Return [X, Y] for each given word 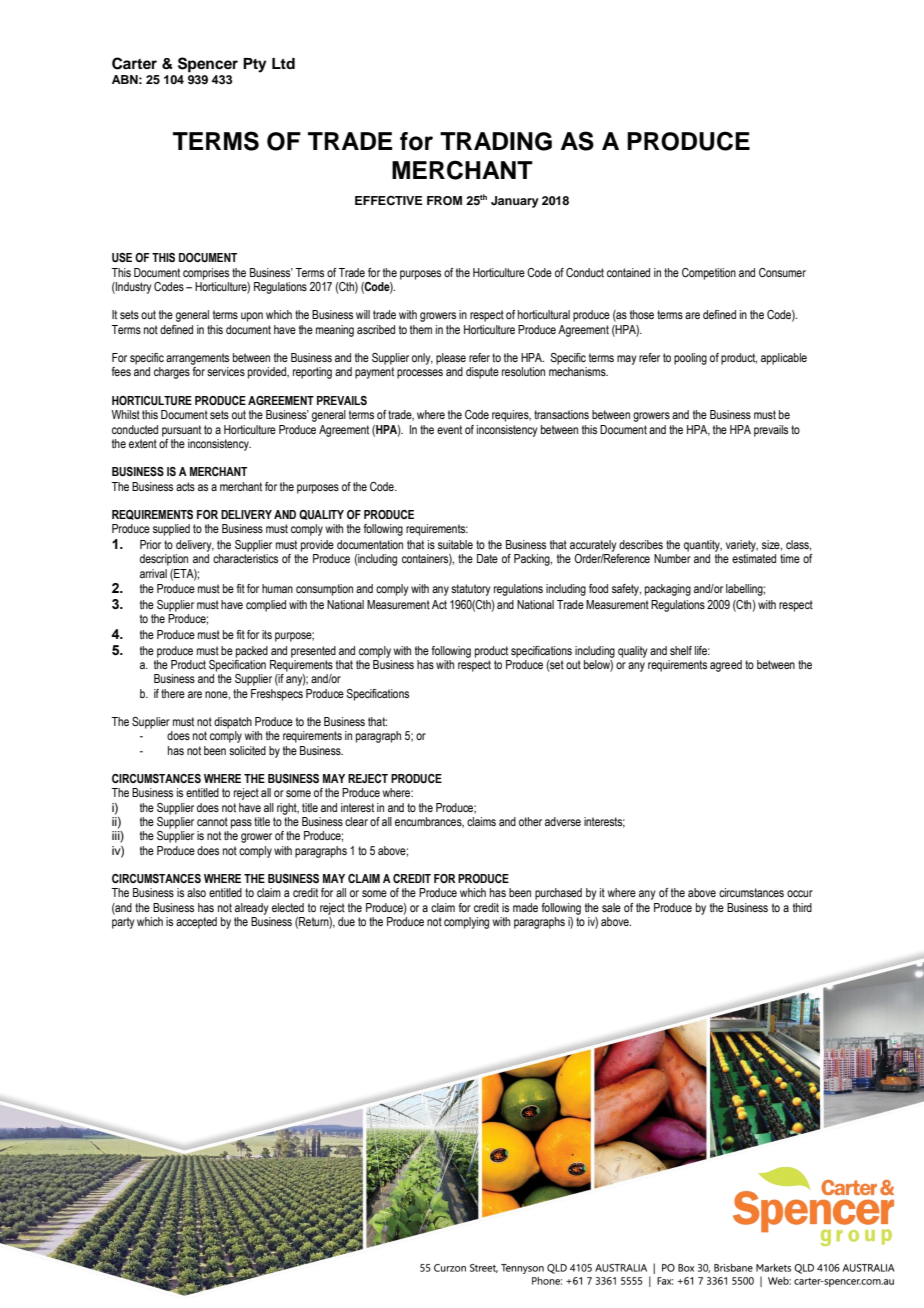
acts [185, 486]
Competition [709, 274]
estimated [754, 558]
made [525, 907]
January [515, 202]
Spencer [208, 65]
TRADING [496, 141]
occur [800, 893]
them [421, 329]
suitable [455, 544]
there [173, 693]
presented [313, 652]
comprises [206, 274]
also [196, 892]
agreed [726, 666]
